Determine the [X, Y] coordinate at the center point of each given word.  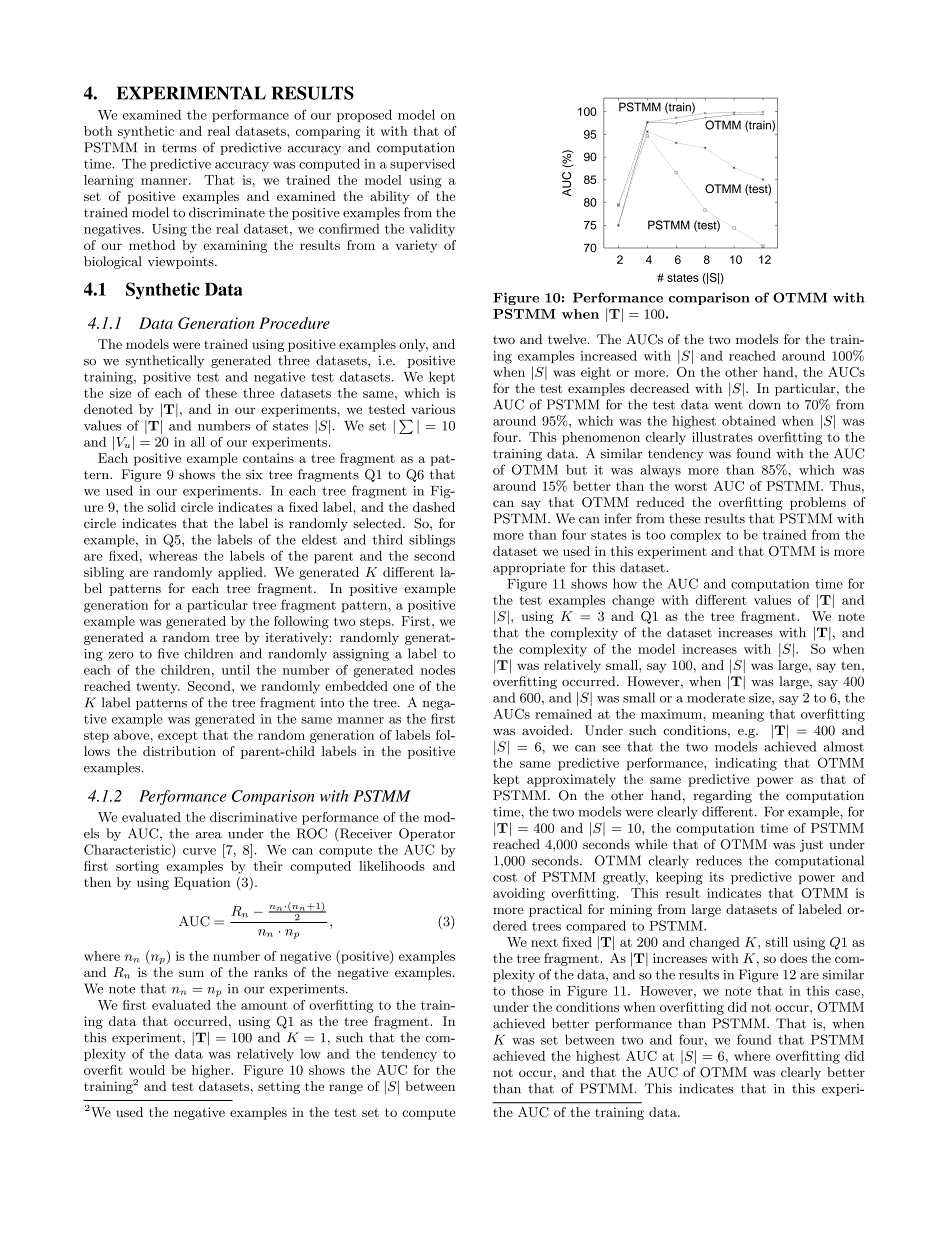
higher [212, 1071]
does [793, 958]
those [527, 991]
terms [179, 148]
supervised [422, 164]
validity [432, 230]
